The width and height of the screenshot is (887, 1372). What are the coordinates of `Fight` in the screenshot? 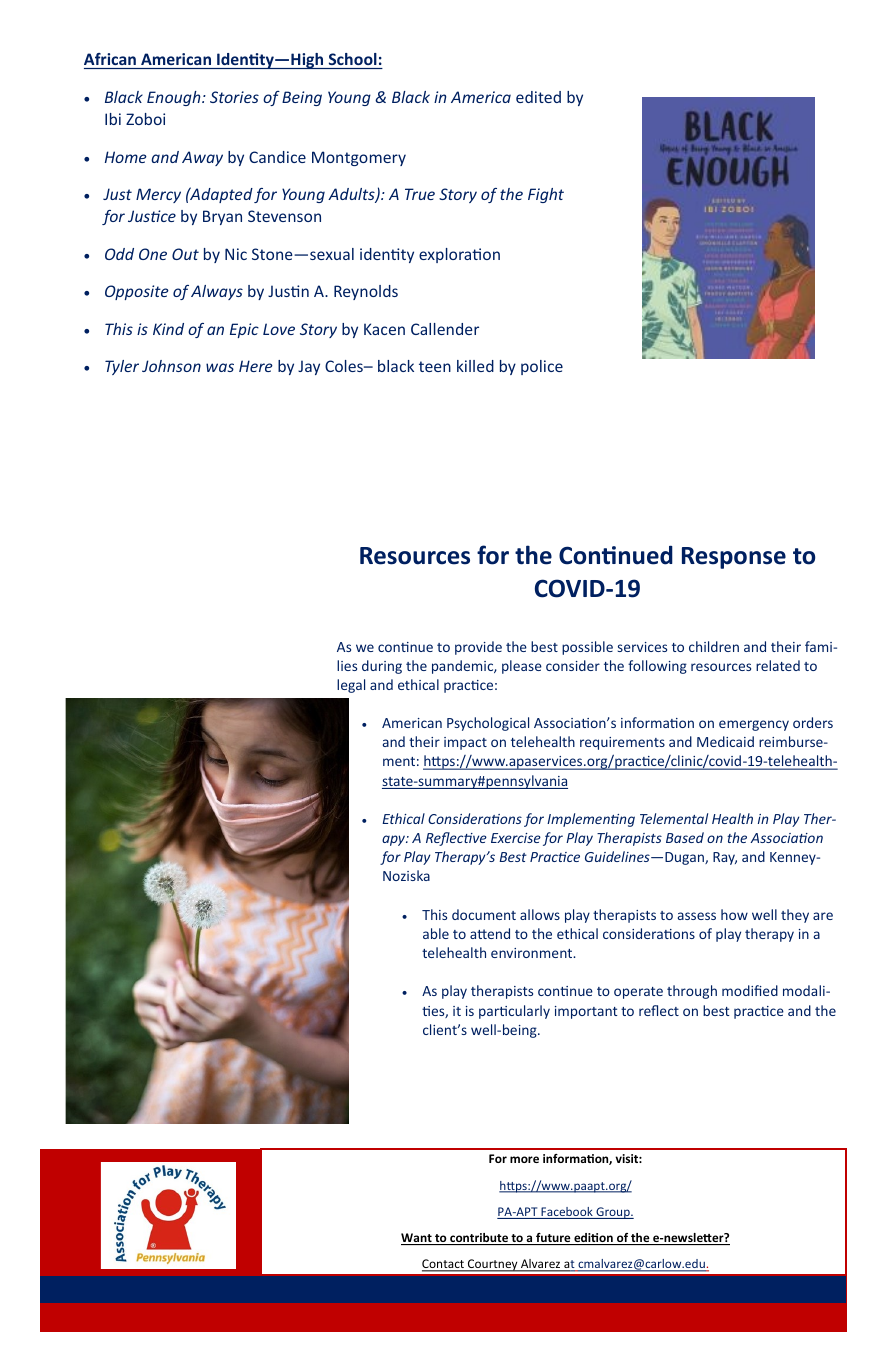 It's located at (546, 195).
